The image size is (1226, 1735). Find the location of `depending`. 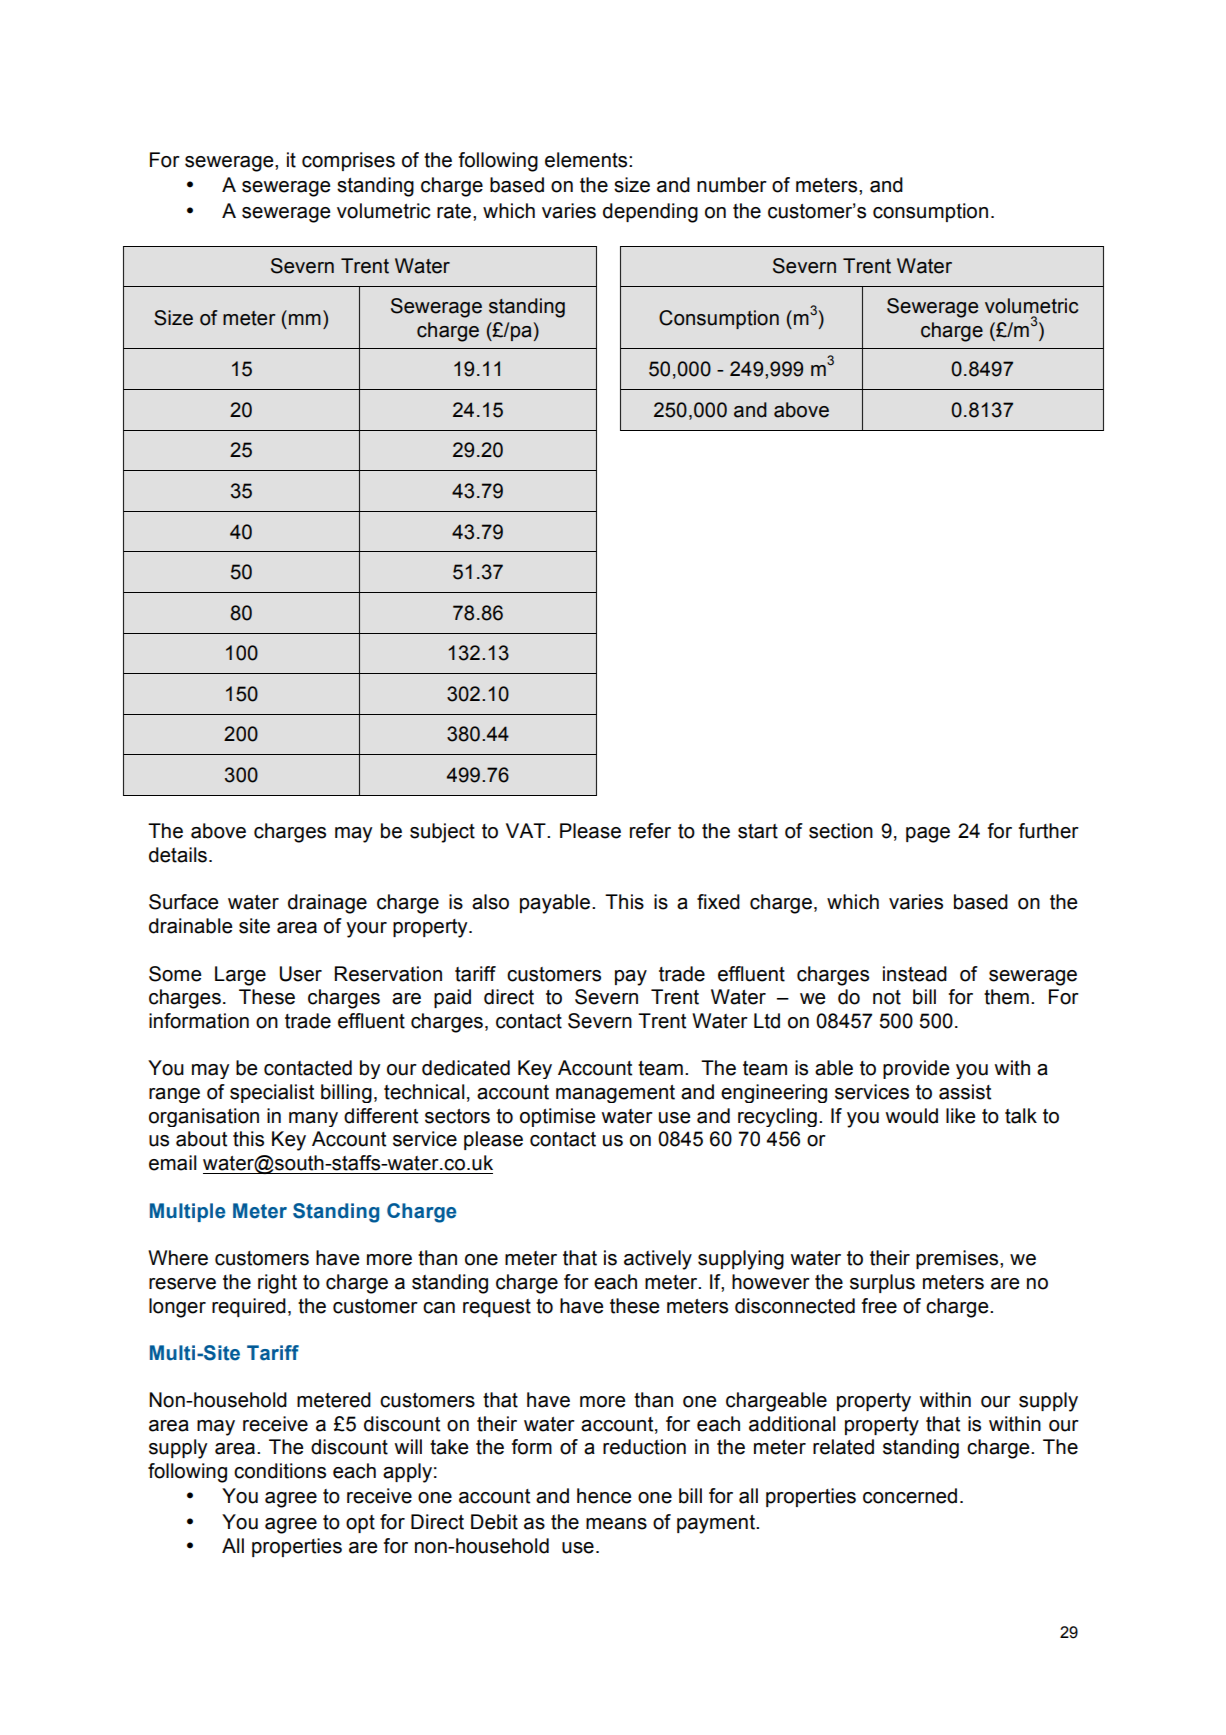

depending is located at coordinates (650, 213).
